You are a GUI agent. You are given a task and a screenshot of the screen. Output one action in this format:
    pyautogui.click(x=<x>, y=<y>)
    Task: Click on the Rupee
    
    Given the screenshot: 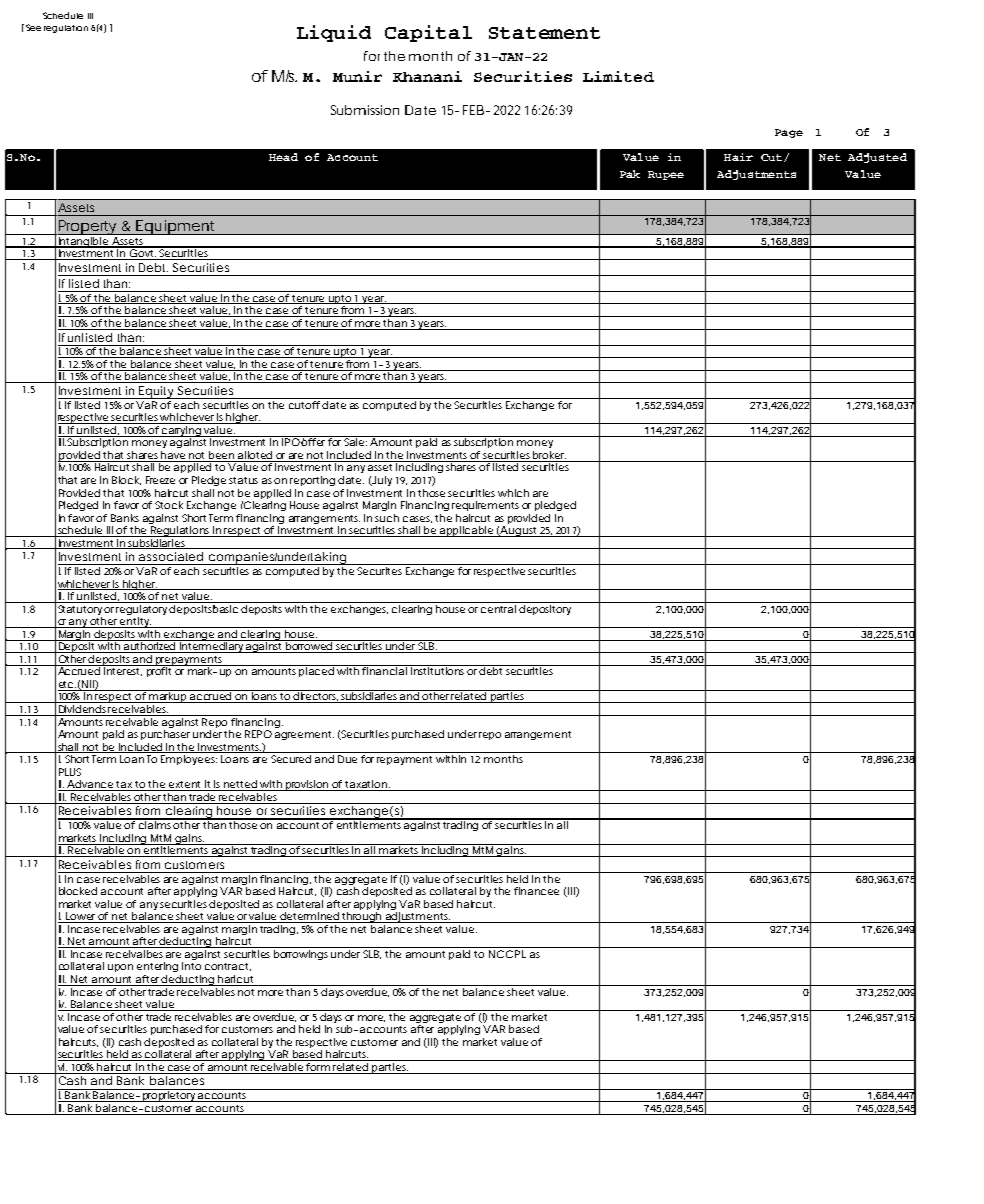 What is the action you would take?
    pyautogui.click(x=666, y=175)
